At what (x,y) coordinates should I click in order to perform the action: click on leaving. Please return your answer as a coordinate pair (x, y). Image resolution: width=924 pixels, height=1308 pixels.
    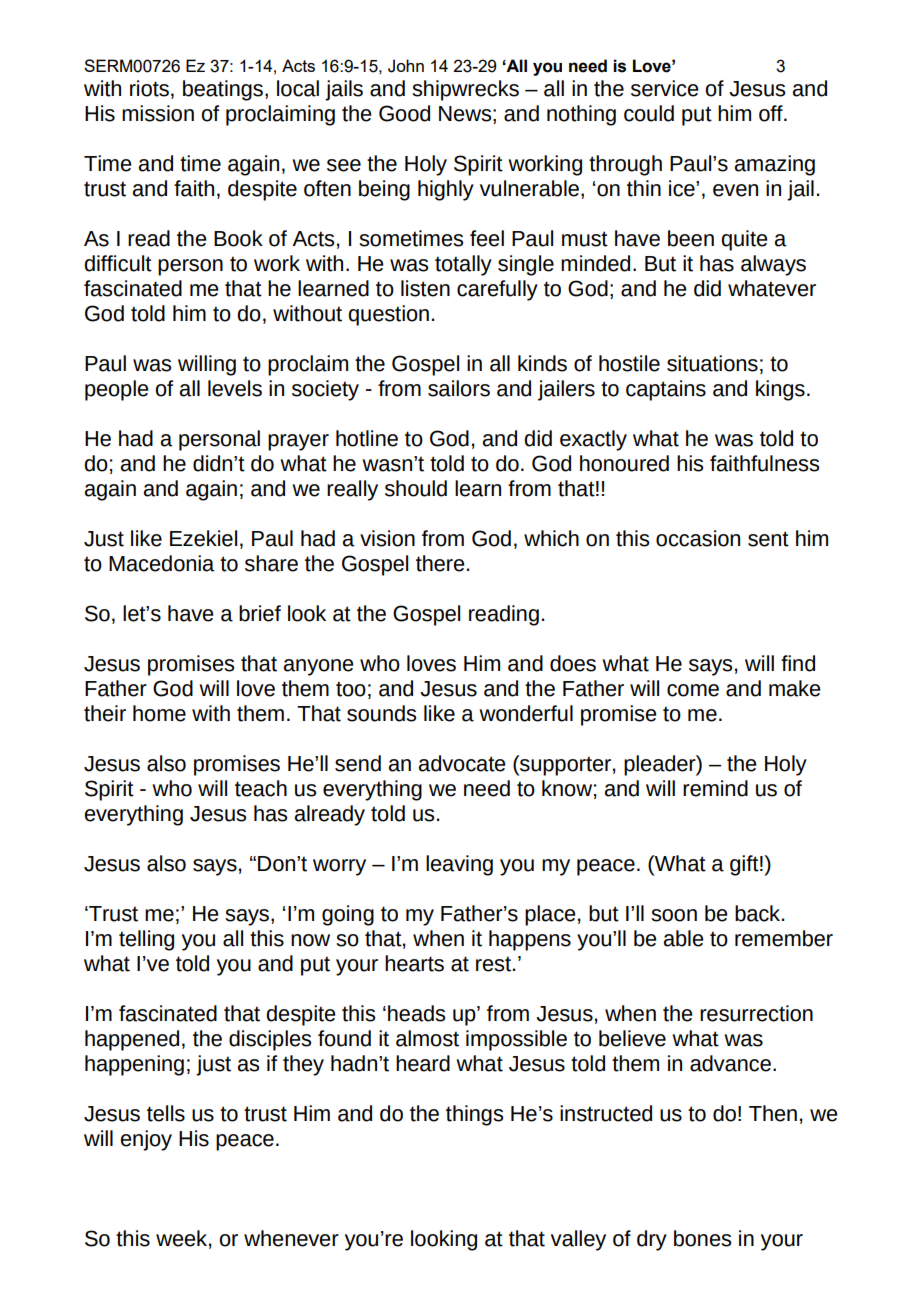
    Looking at the image, I should click on (459, 865).
